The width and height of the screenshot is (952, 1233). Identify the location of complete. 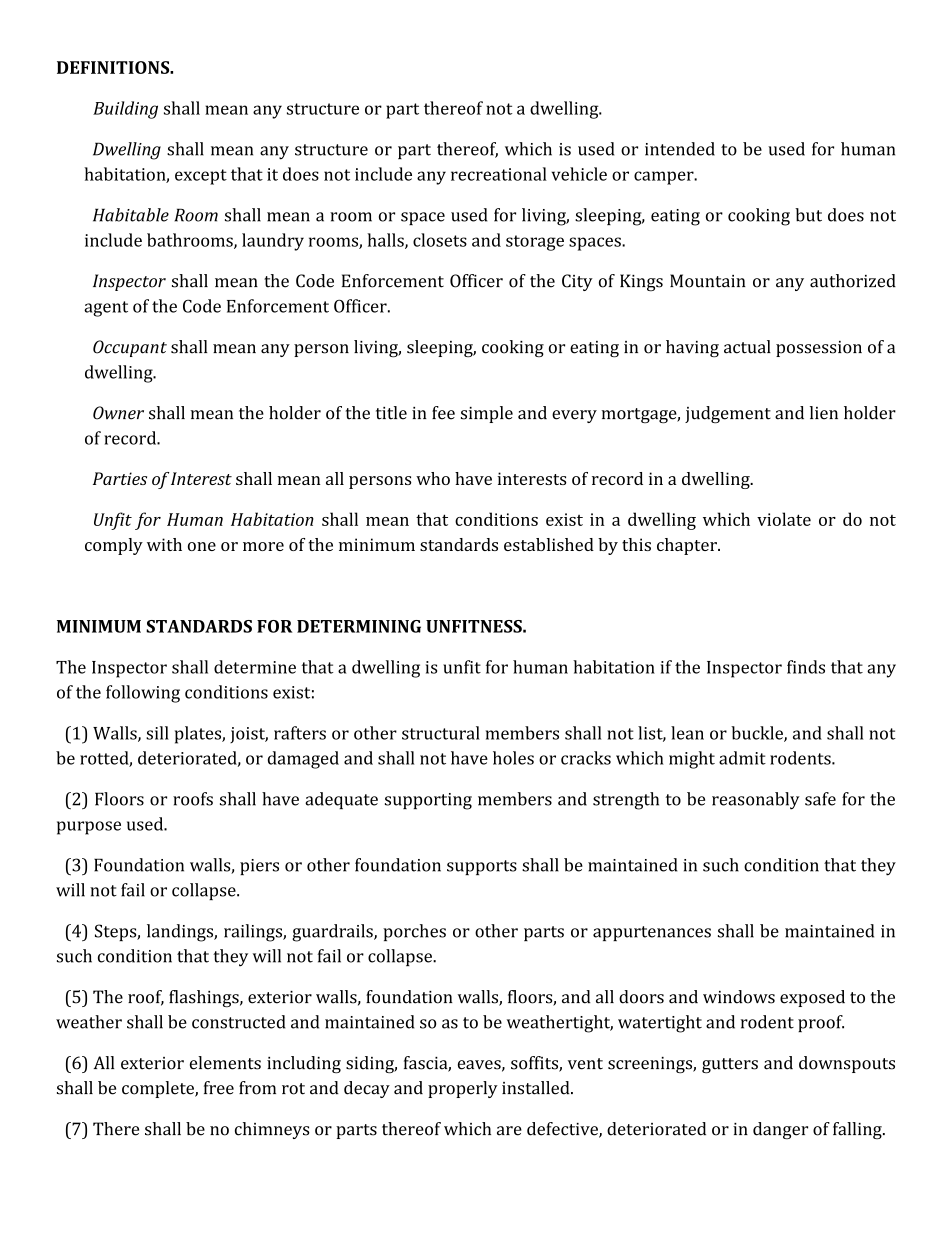
(159, 1089).
